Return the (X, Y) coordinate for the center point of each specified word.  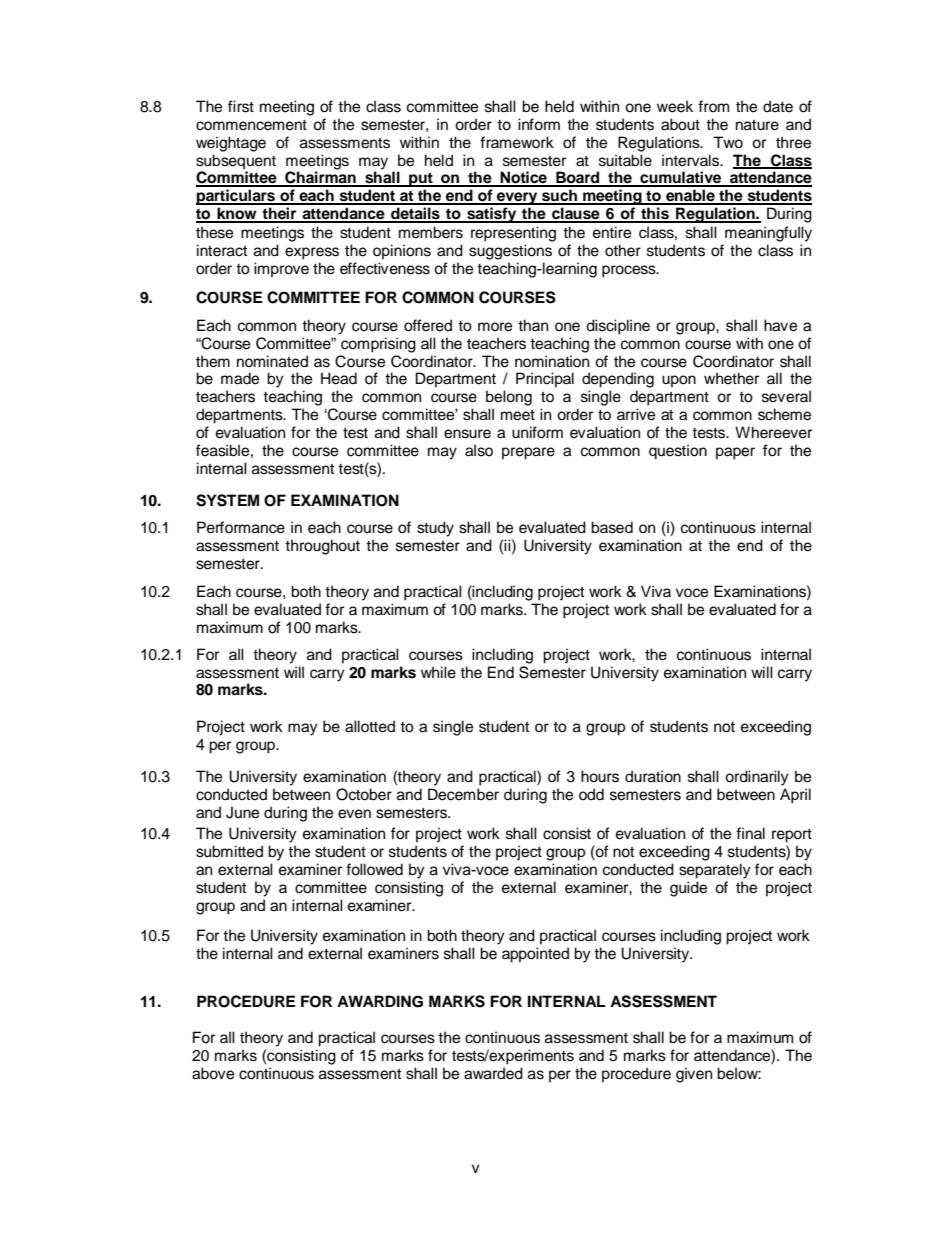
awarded (493, 1073)
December (463, 794)
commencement (251, 125)
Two (728, 142)
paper (735, 453)
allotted (370, 726)
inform (539, 124)
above (213, 1073)
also (479, 450)
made (240, 378)
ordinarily (756, 778)
